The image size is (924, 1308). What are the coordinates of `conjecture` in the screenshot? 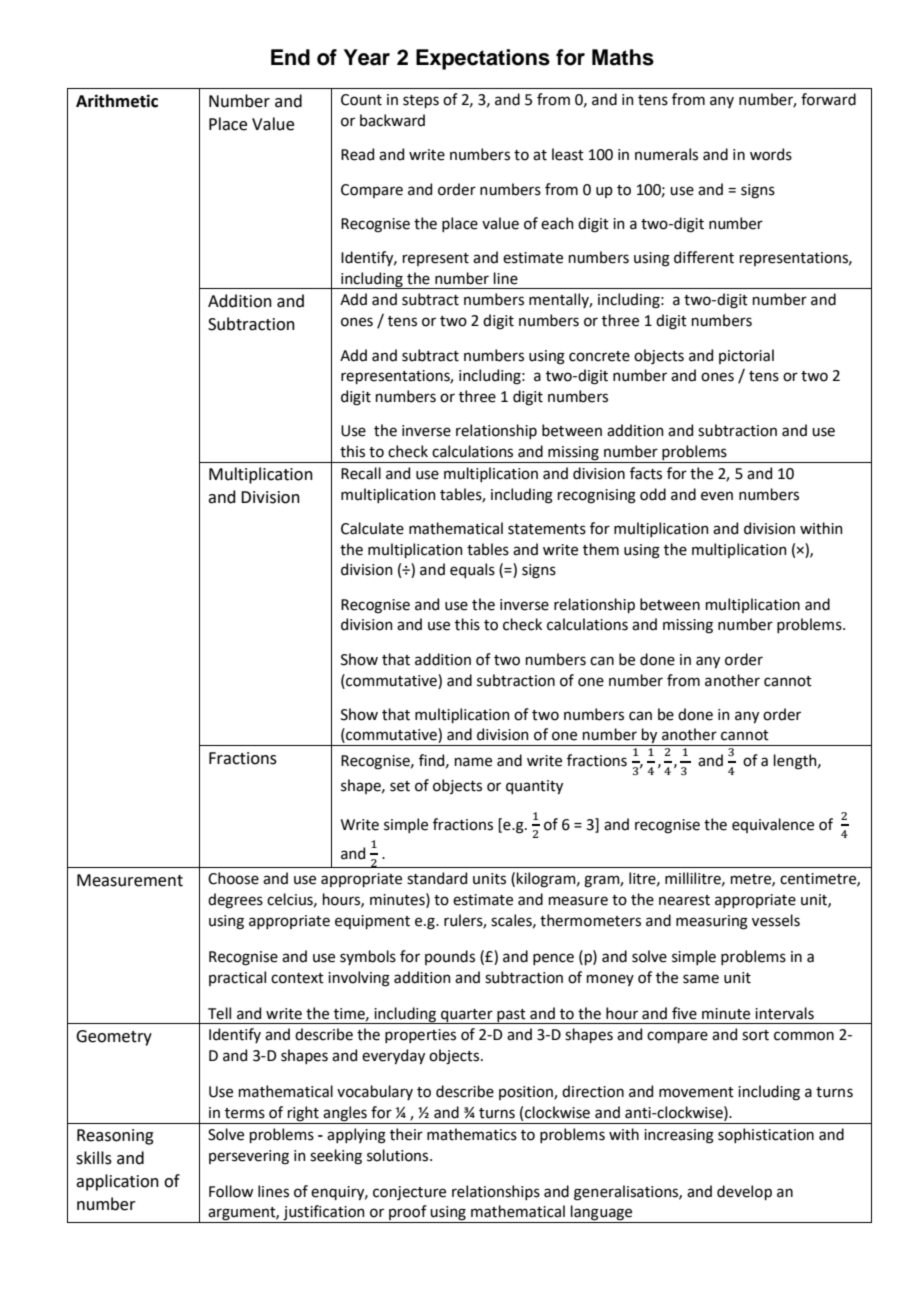 It's located at (409, 1193).
